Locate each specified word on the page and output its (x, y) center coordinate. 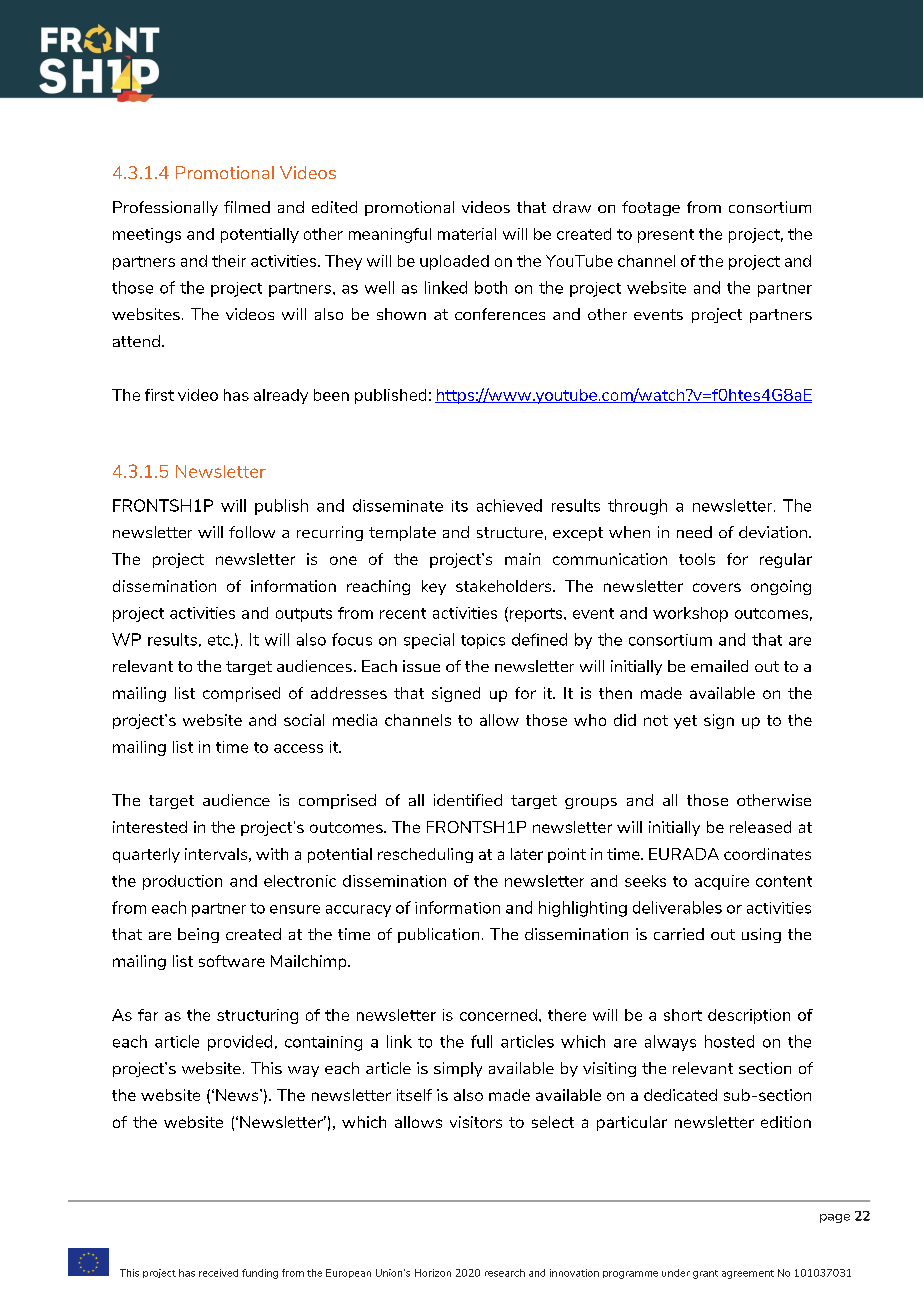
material (467, 234)
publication (438, 935)
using (761, 935)
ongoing (781, 587)
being (198, 935)
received (218, 1273)
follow (252, 532)
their (229, 261)
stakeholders (505, 586)
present (666, 236)
